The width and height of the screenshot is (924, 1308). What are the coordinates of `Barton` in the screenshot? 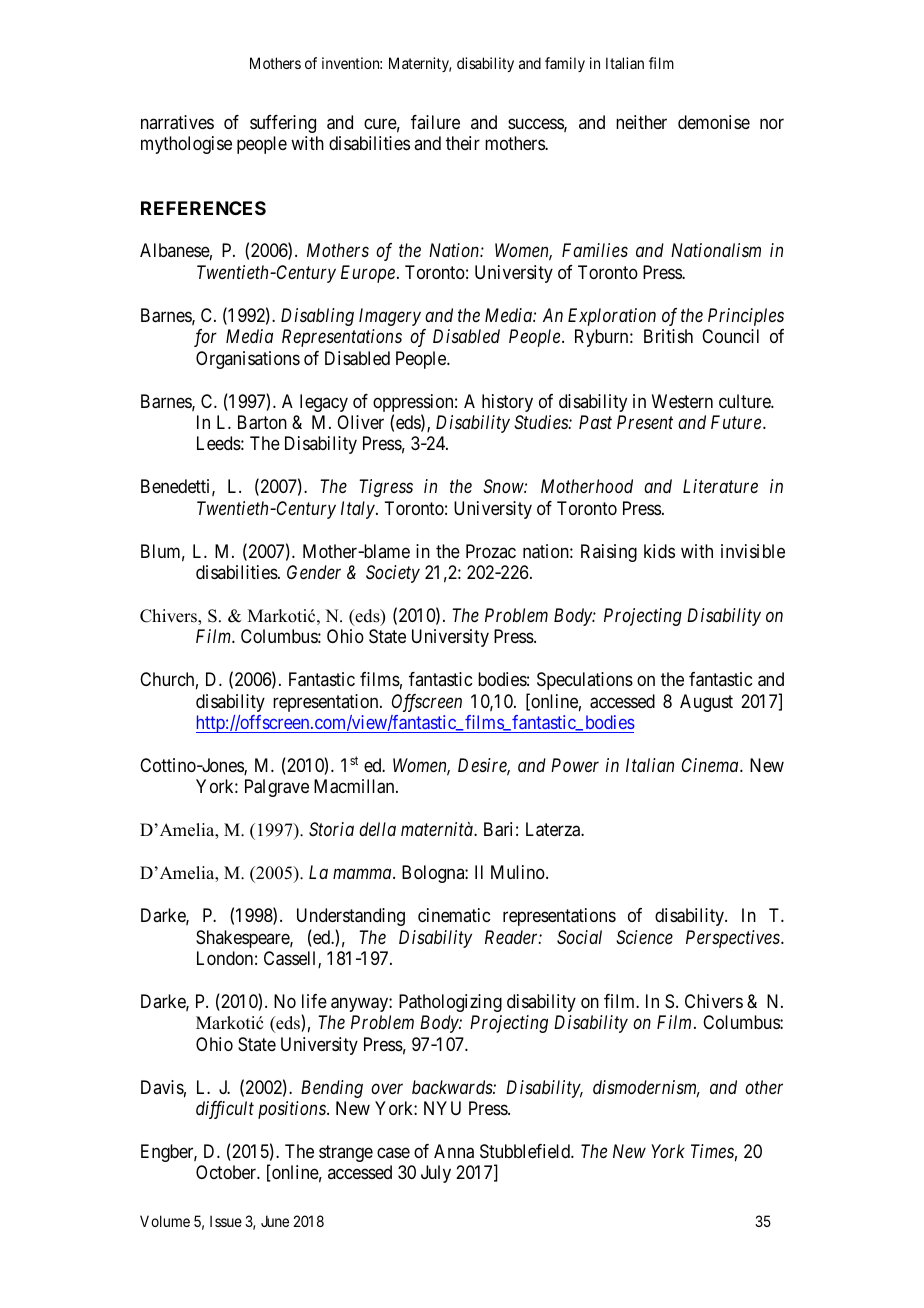 It's located at (262, 422).
